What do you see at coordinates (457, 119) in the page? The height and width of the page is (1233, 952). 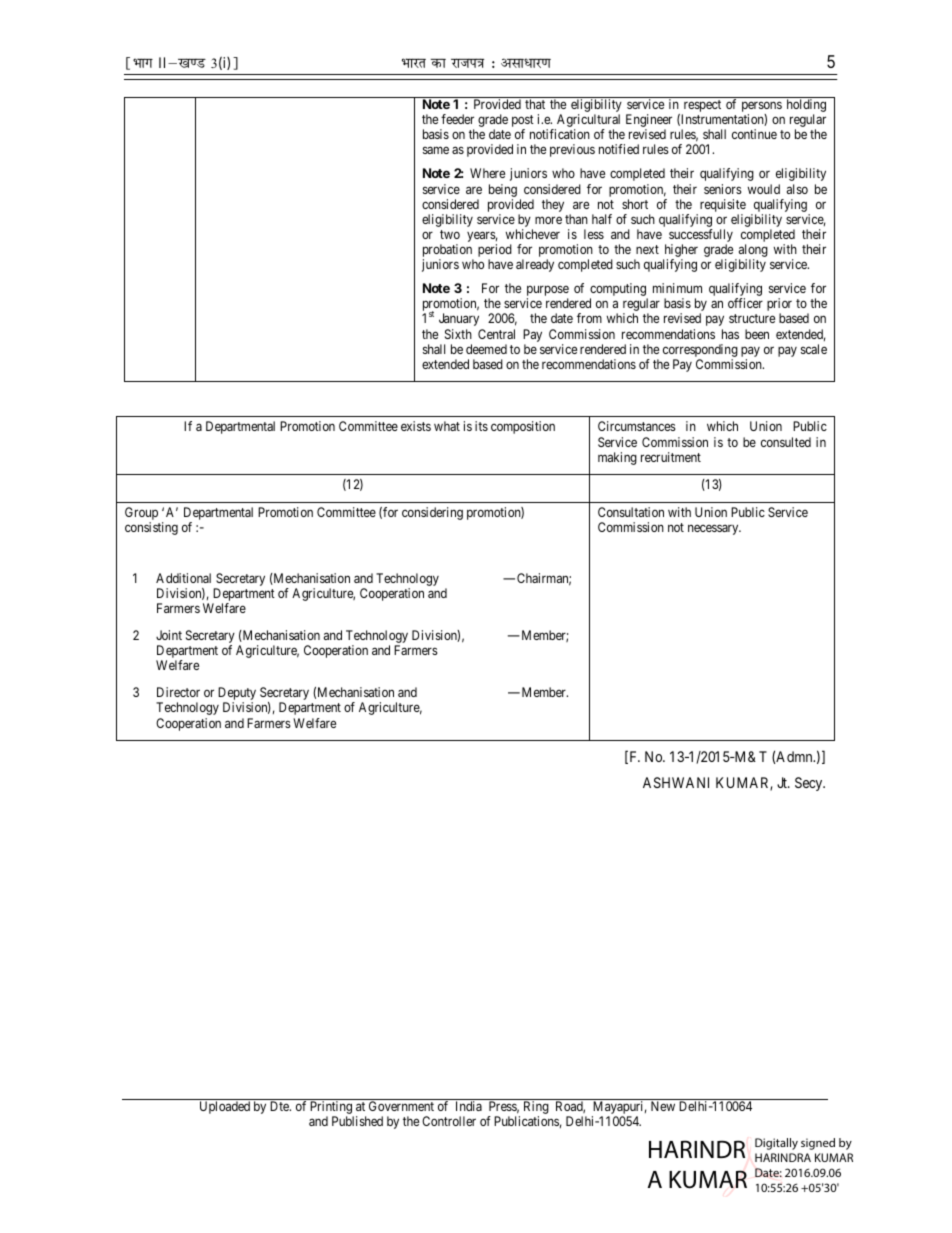 I see `feeder` at bounding box center [457, 119].
